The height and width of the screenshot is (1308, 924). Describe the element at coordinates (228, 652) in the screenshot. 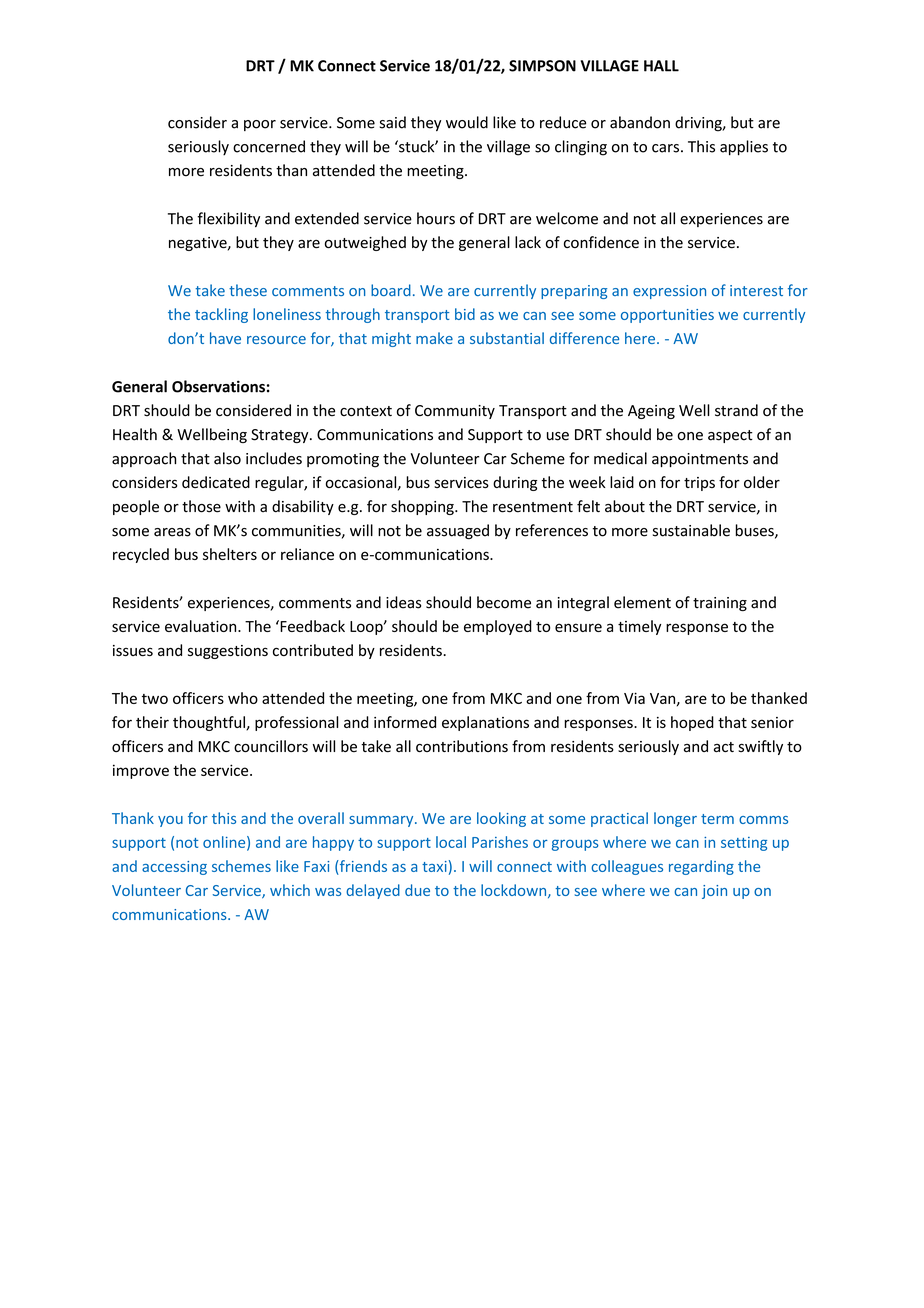

I see `suggestions` at that location.
